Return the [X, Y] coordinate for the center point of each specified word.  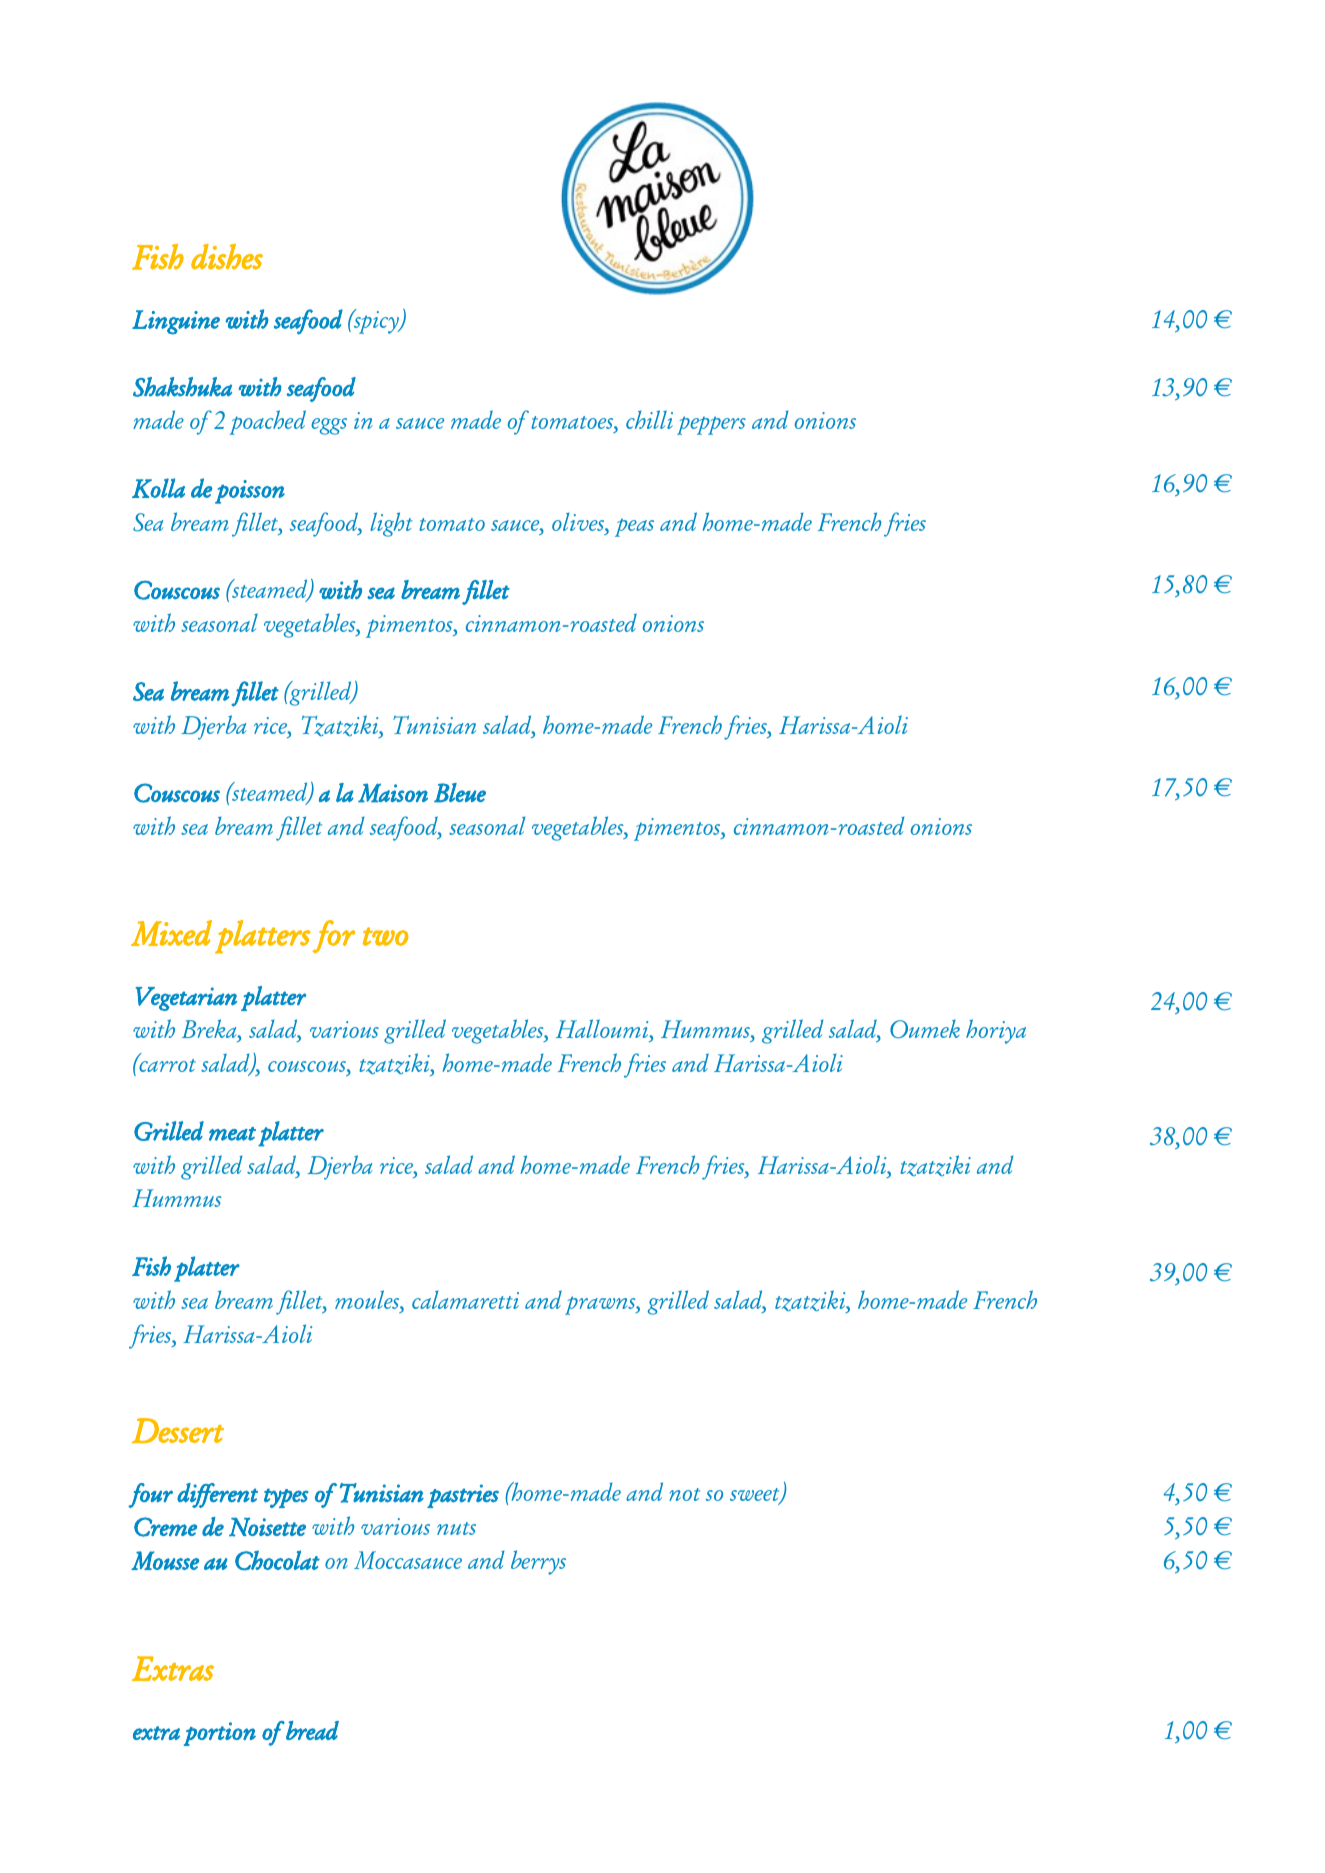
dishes [227, 257]
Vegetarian [186, 999]
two [385, 936]
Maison [393, 793]
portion [220, 1734]
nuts [456, 1528]
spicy [376, 321]
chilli [649, 419]
